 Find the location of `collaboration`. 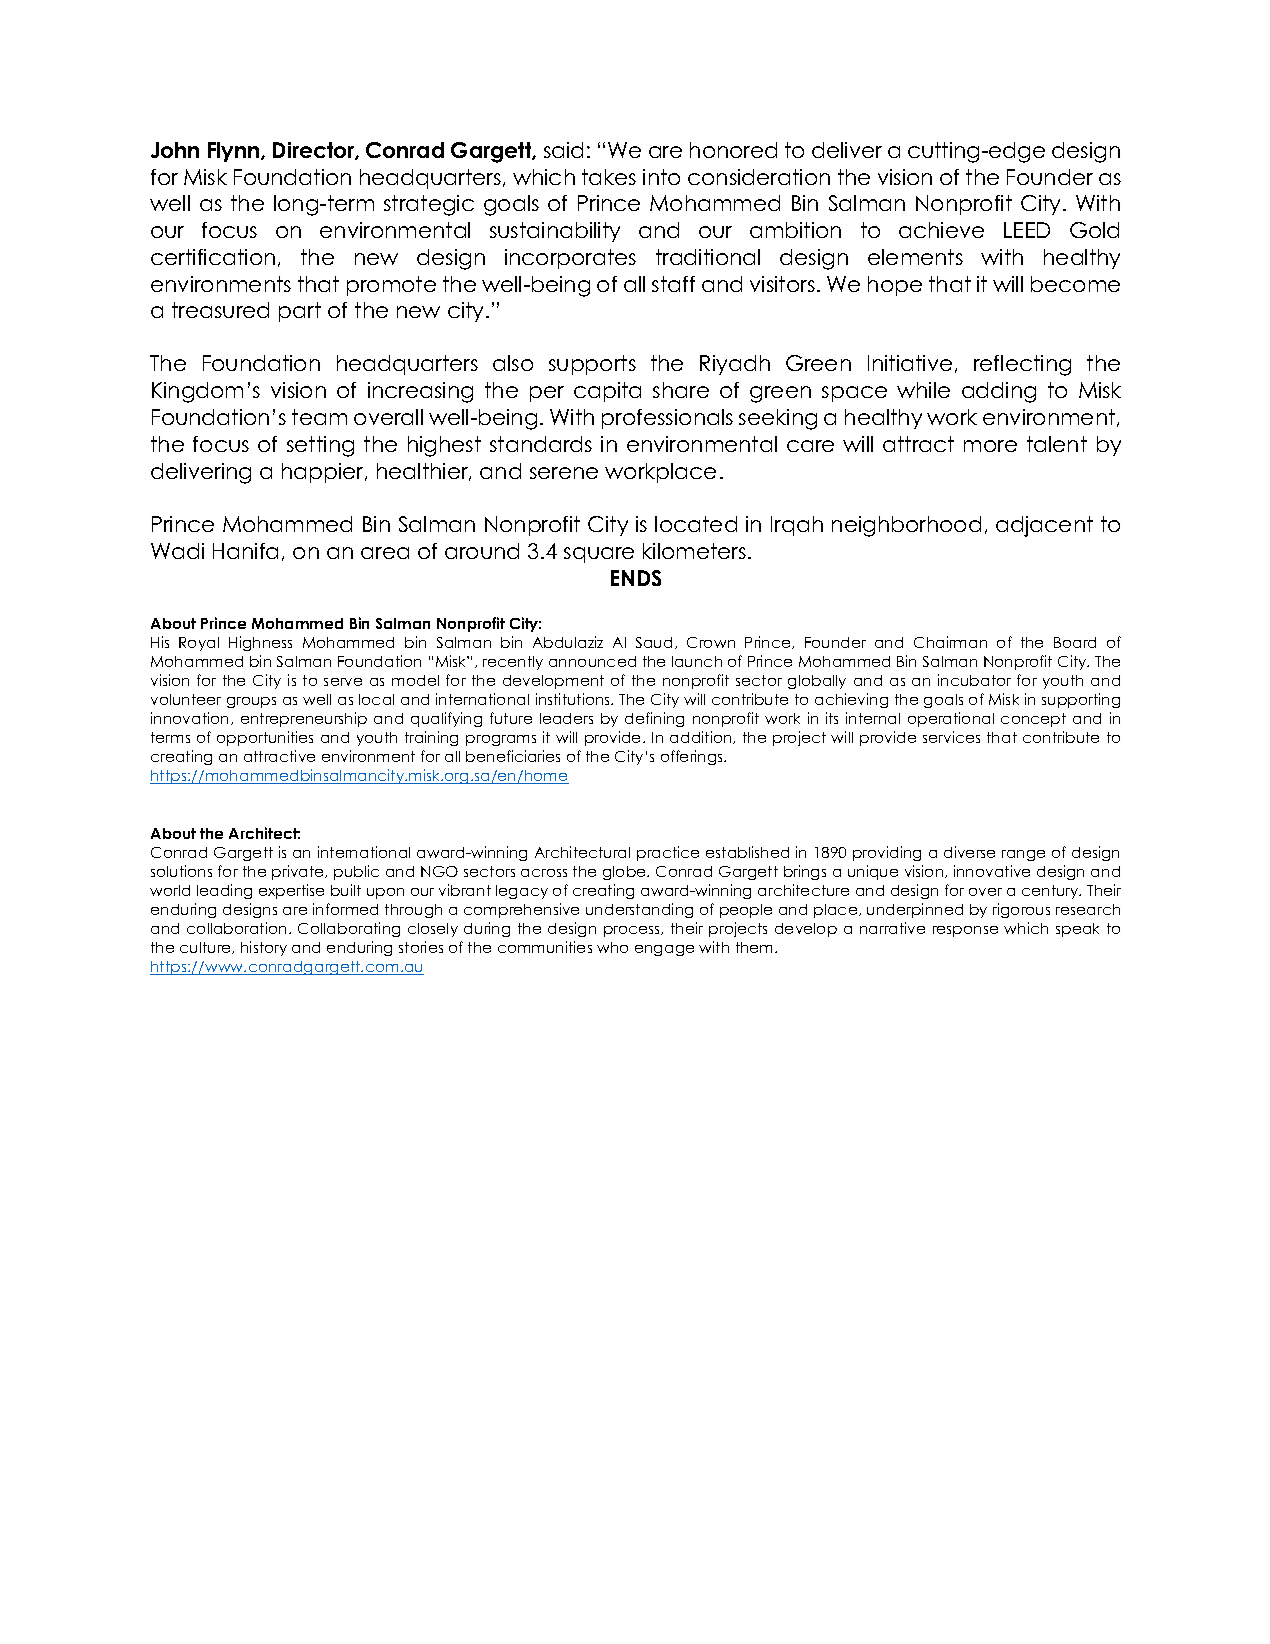

collaboration is located at coordinates (236, 928).
